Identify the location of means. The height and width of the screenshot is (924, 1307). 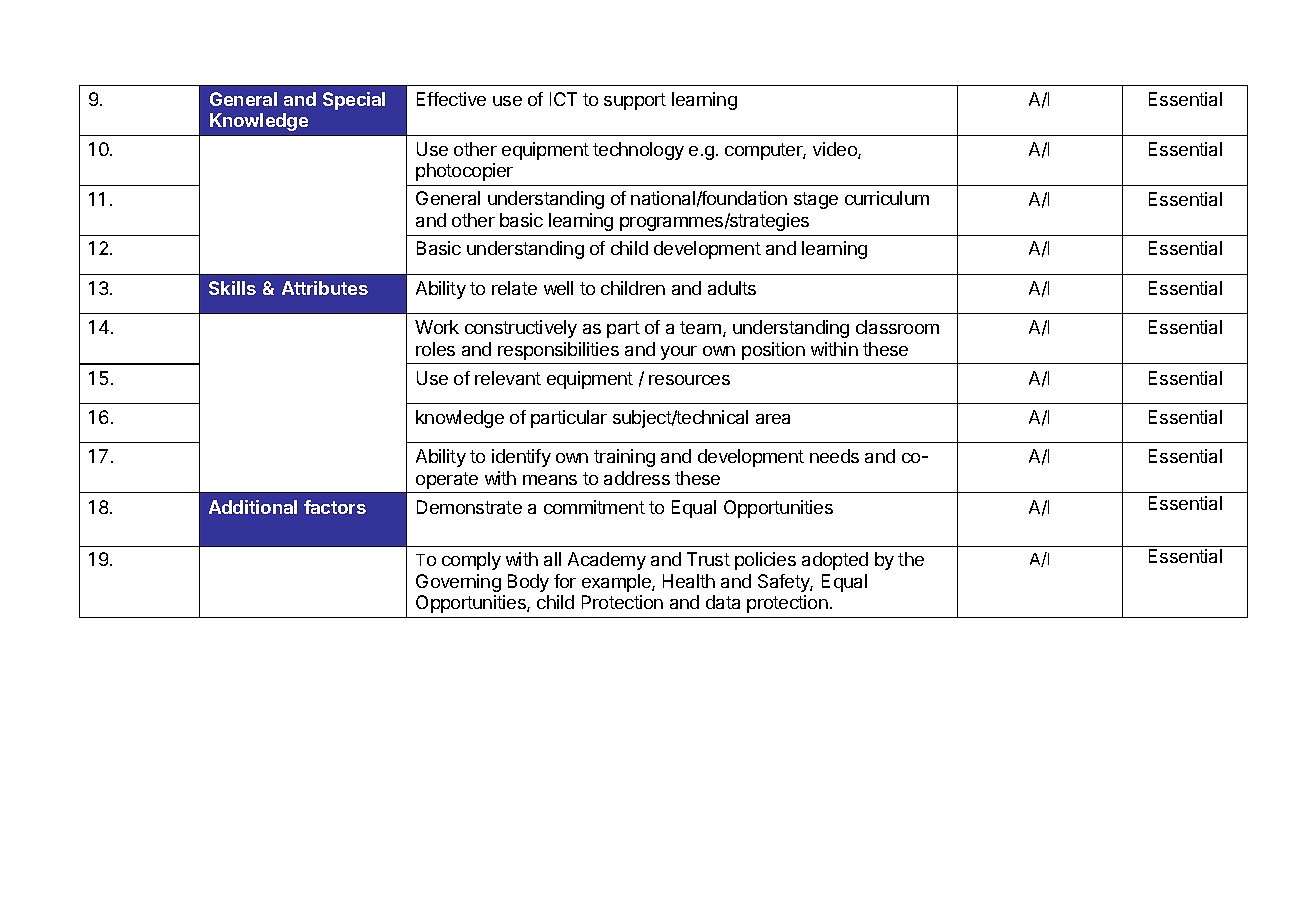
(550, 480).
